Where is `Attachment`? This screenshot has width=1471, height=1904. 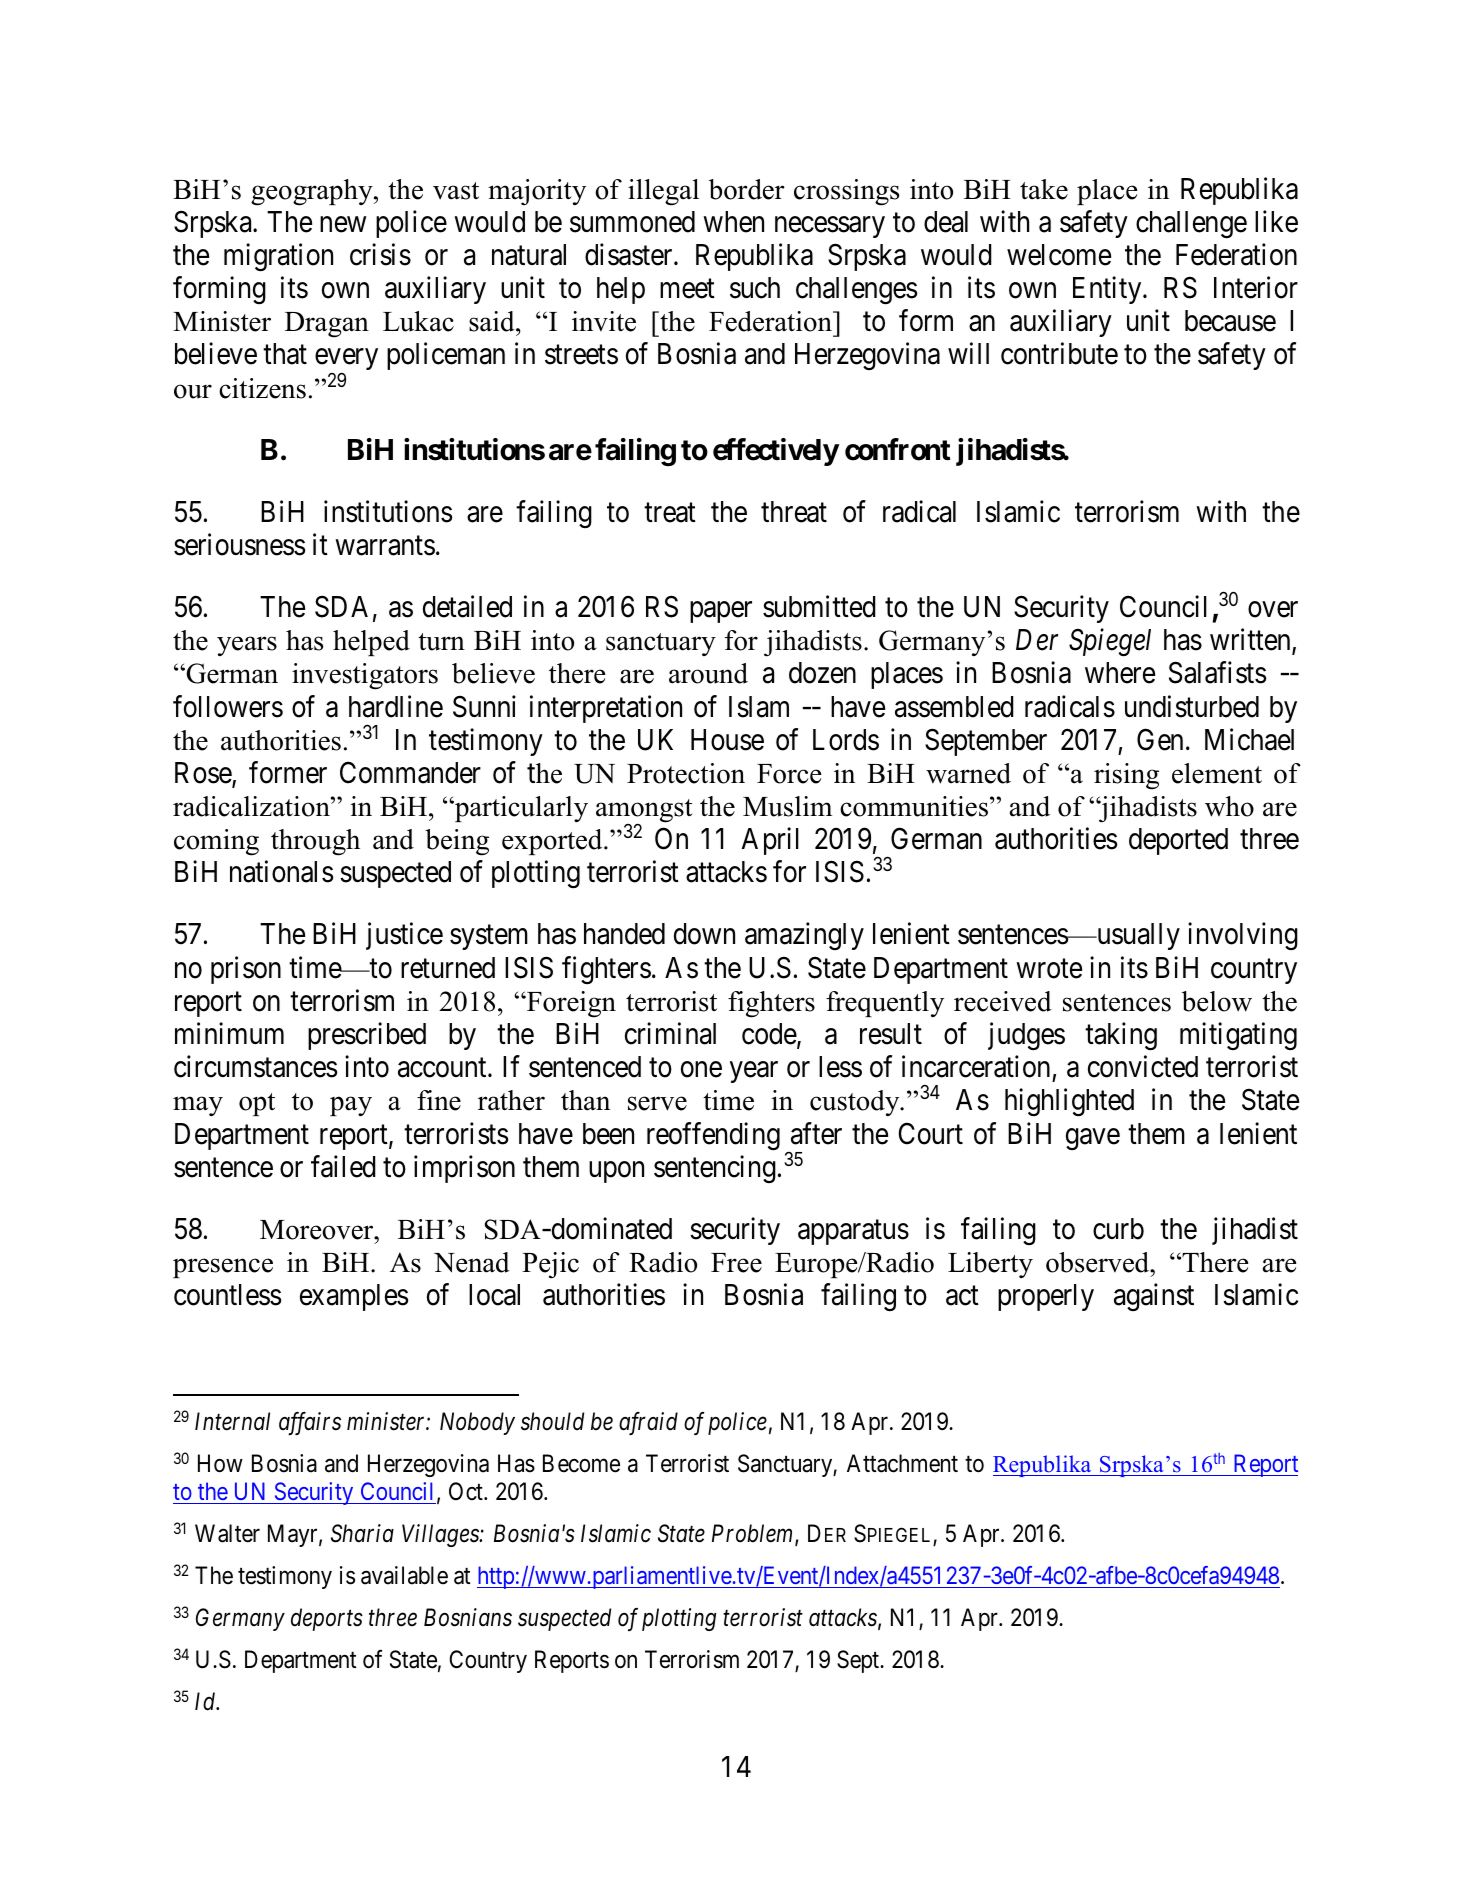
Attachment is located at coordinates (902, 1463).
